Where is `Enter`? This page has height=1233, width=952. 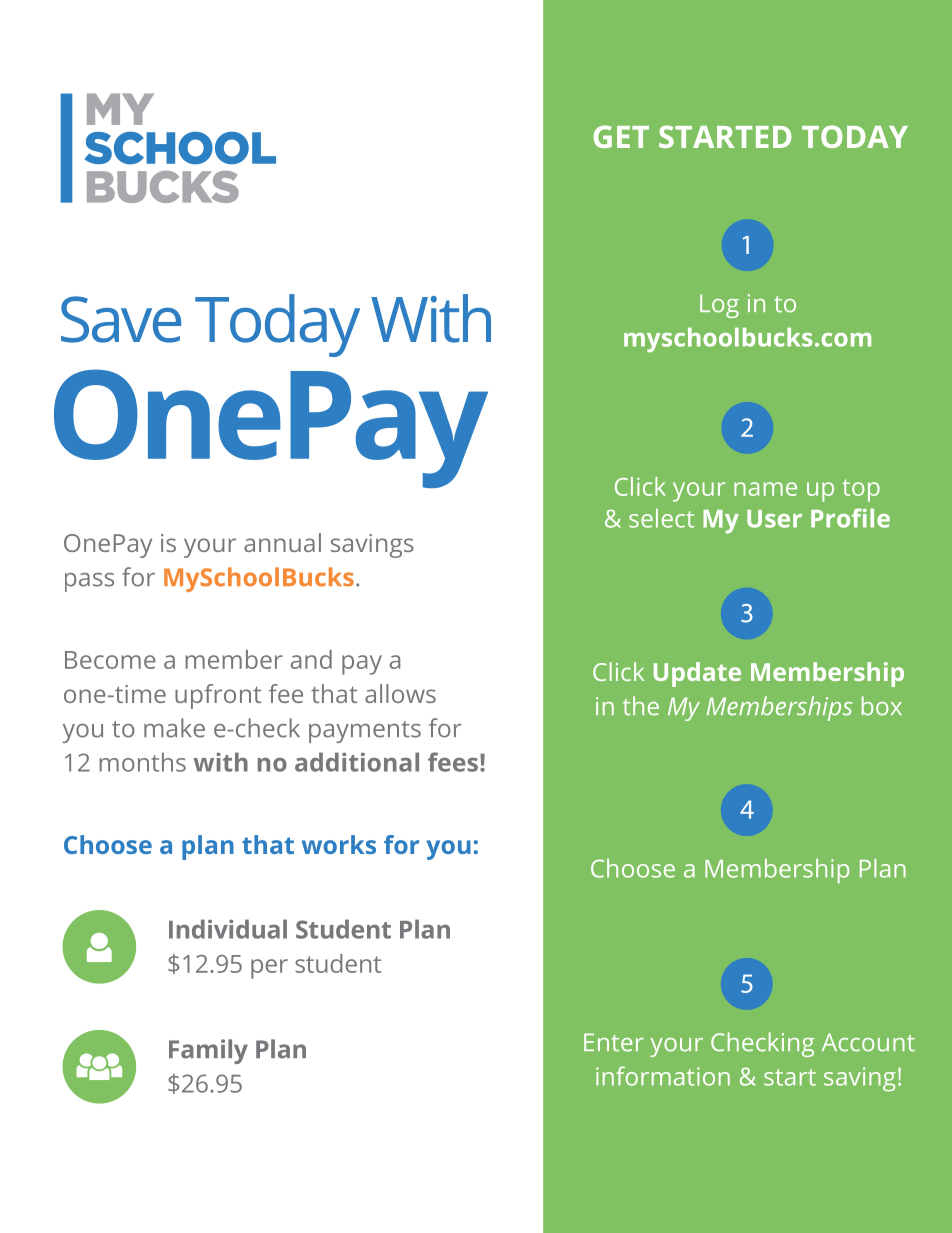 Enter is located at coordinates (614, 1042).
